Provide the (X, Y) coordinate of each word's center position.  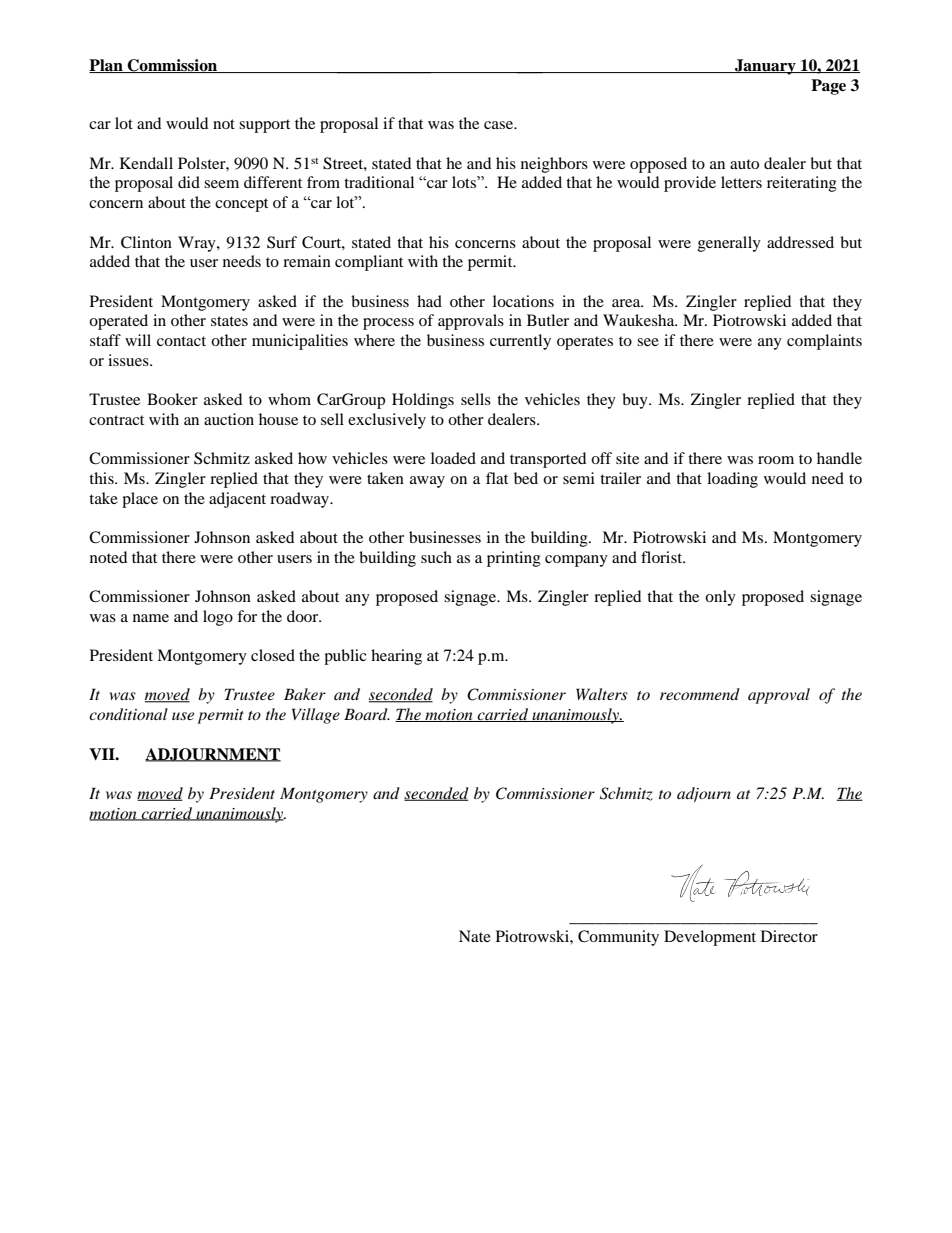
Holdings (423, 401)
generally (729, 244)
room (776, 460)
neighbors (554, 165)
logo (218, 618)
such (436, 557)
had (429, 301)
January (765, 67)
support (264, 126)
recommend (700, 694)
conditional (128, 714)
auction (229, 419)
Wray (198, 244)
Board (367, 714)
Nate (475, 936)
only (720, 598)
